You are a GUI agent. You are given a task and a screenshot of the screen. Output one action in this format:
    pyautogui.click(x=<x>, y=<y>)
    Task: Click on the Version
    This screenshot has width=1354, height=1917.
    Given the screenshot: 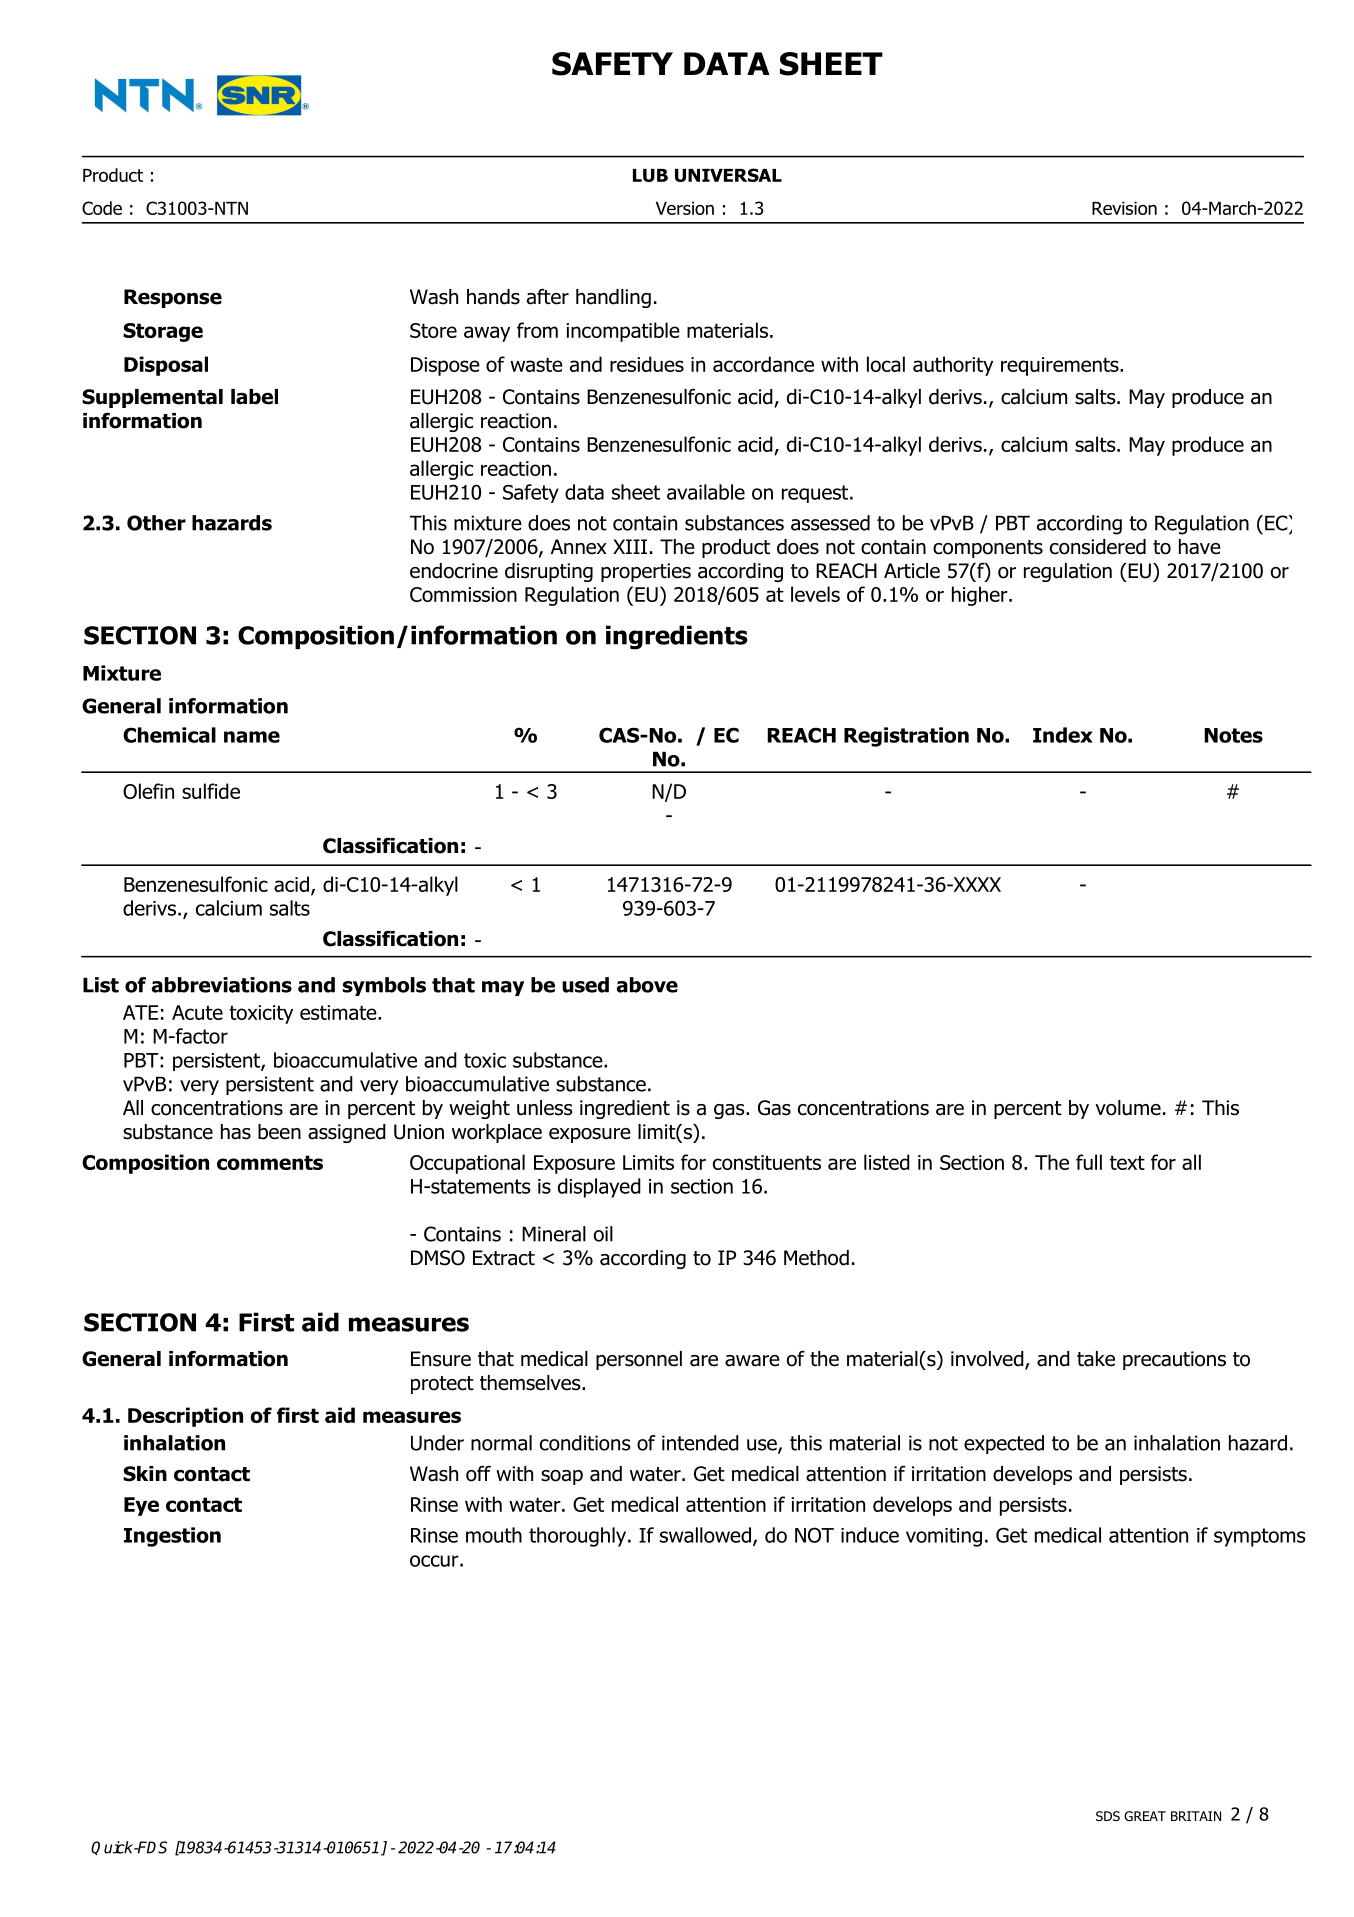 What is the action you would take?
    pyautogui.click(x=685, y=208)
